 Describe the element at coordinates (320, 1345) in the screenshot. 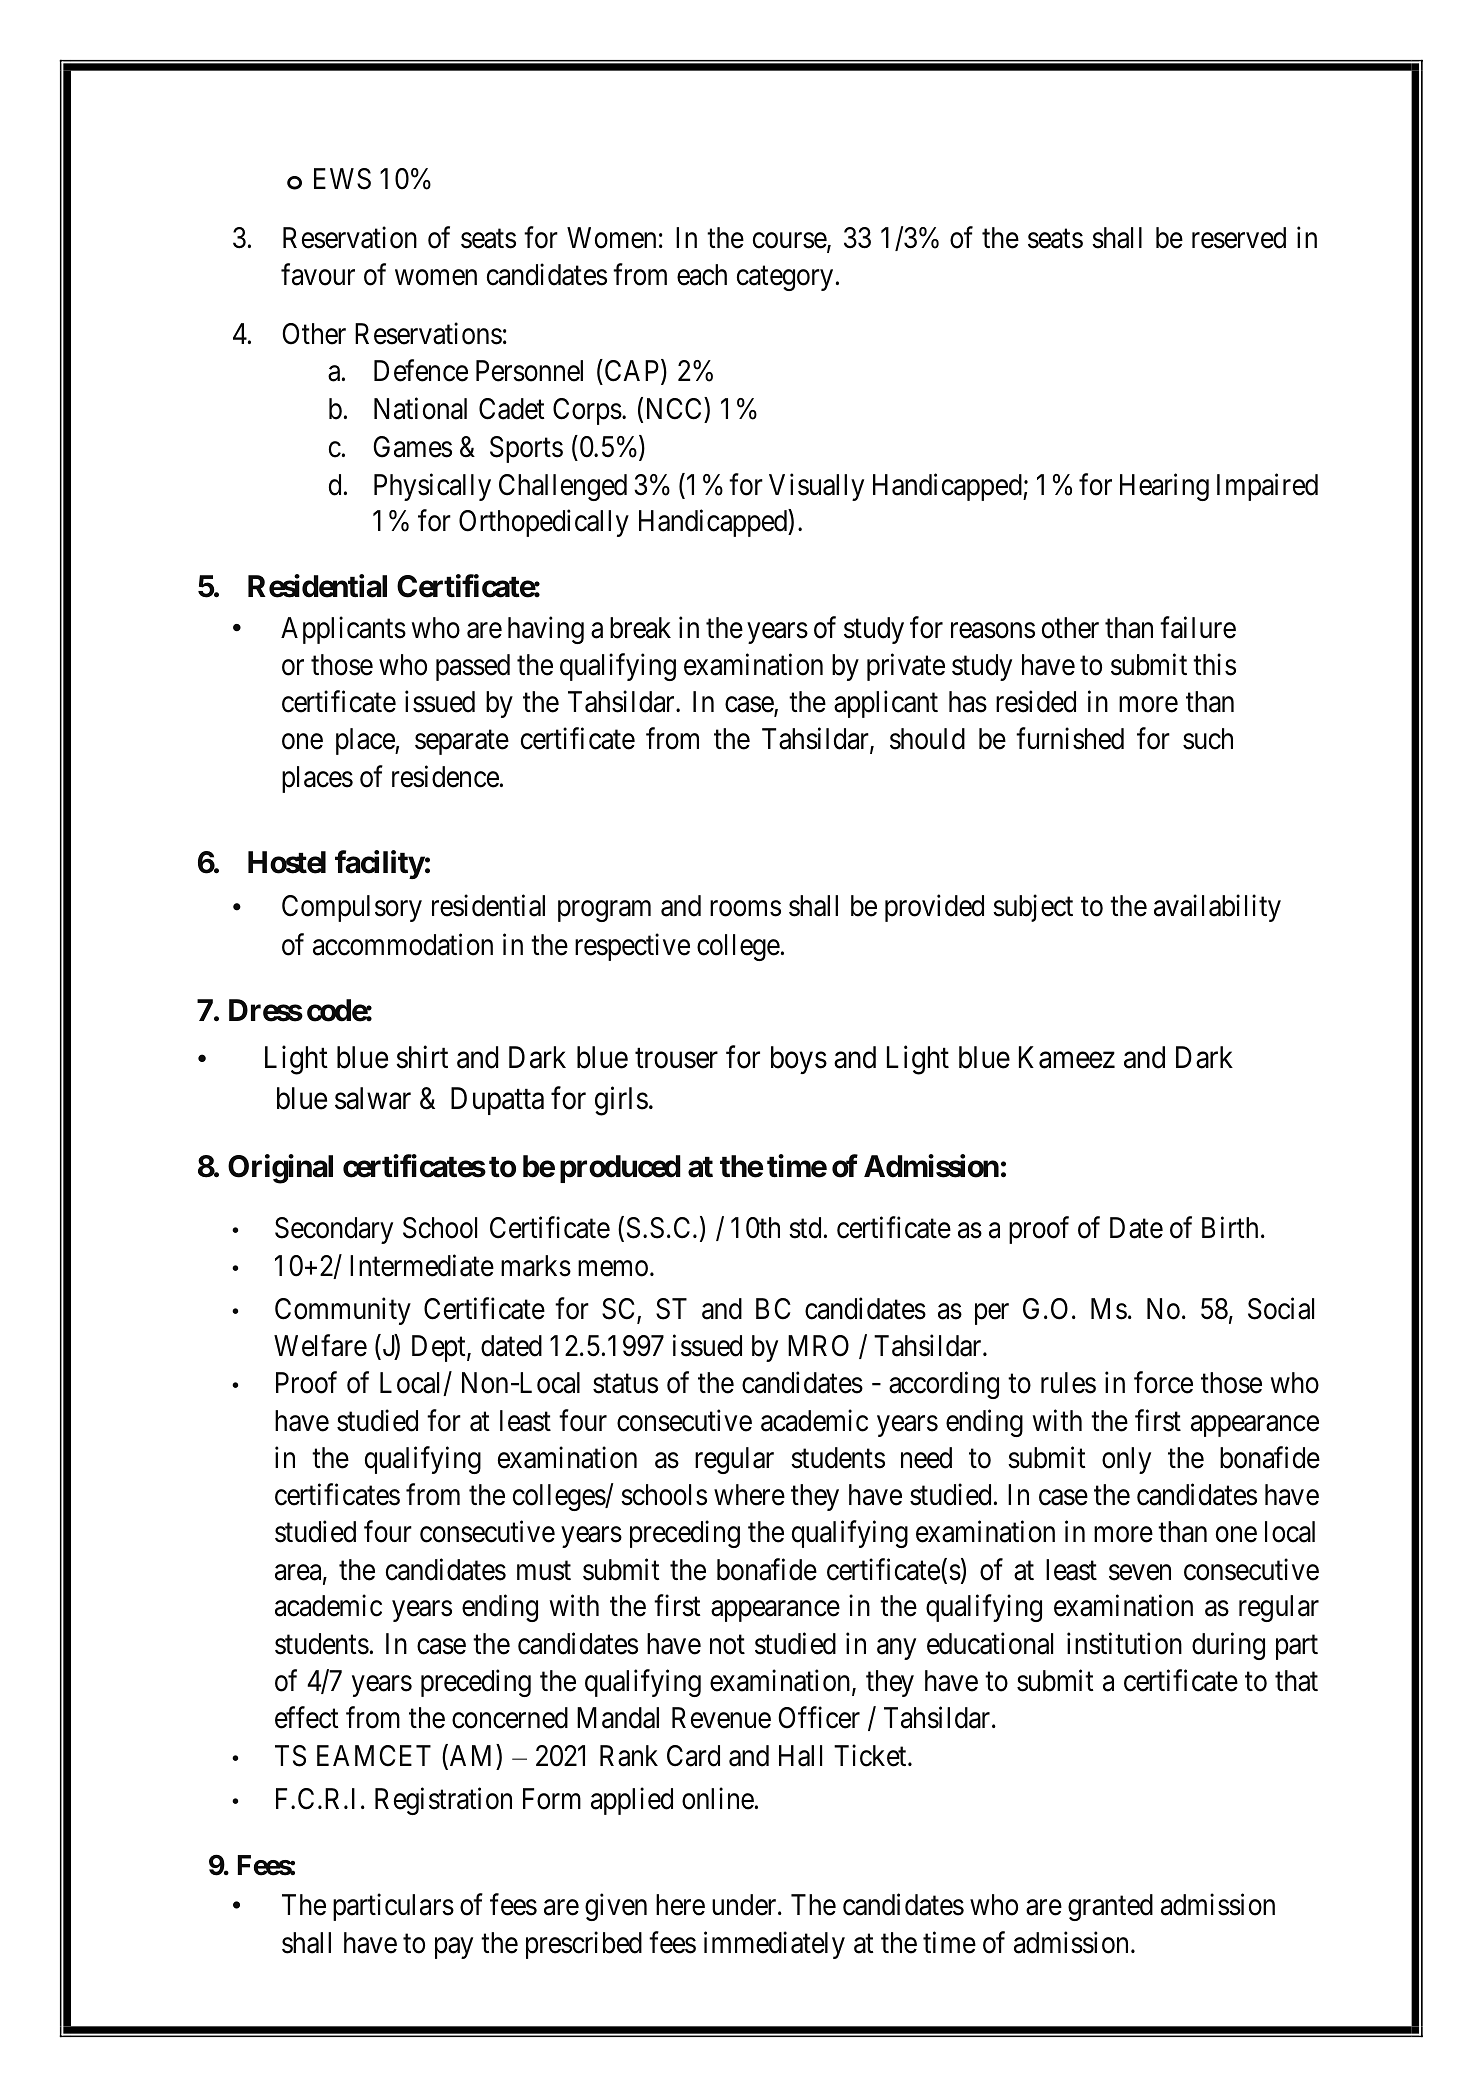

I see `Welfare` at that location.
